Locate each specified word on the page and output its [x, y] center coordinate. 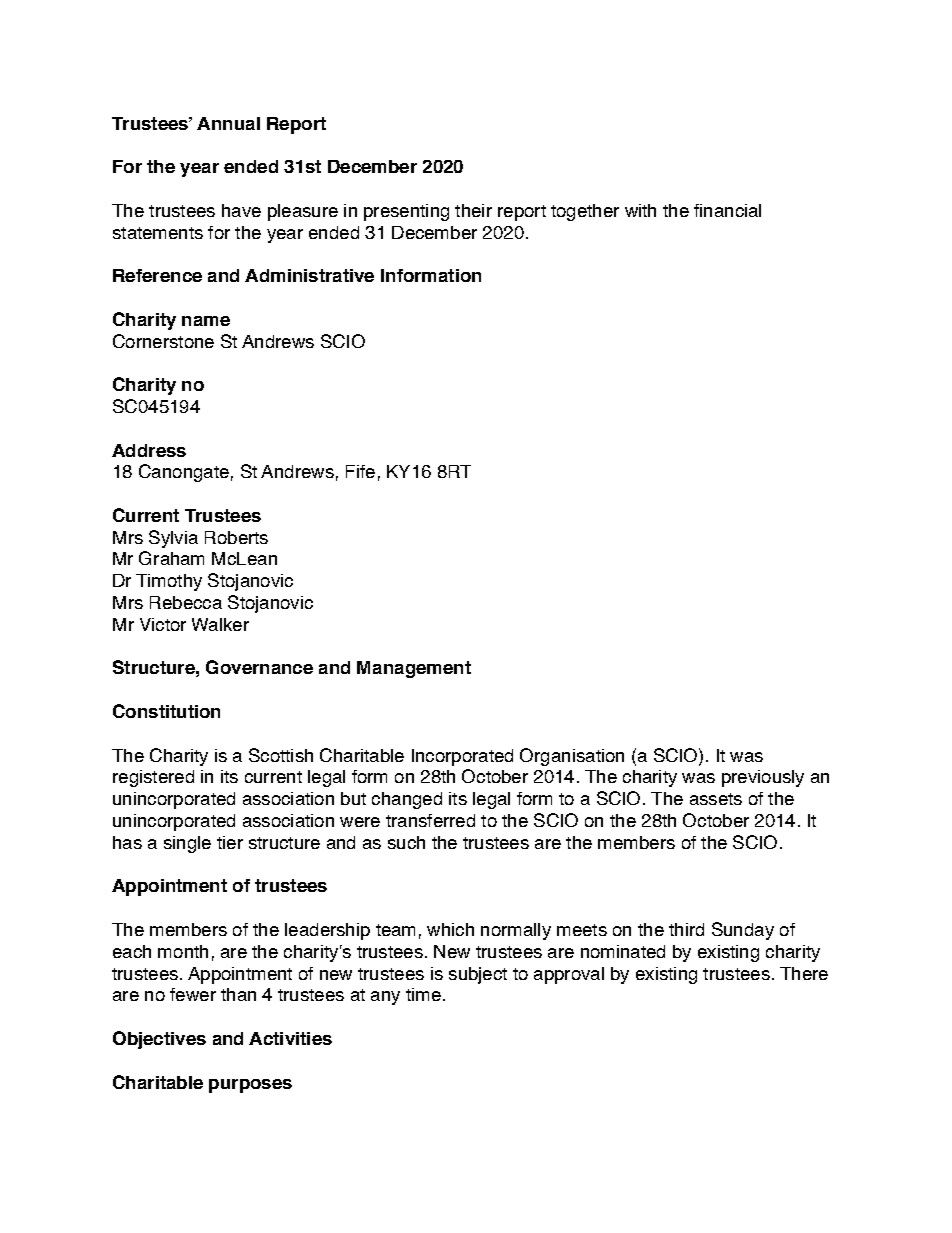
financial [727, 210]
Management [414, 669]
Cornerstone [163, 341]
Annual [228, 123]
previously [763, 778]
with [640, 210]
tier [230, 842]
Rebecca [186, 602]
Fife [360, 471]
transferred [430, 820]
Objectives [159, 1040]
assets [716, 799]
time [423, 994]
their [473, 210]
